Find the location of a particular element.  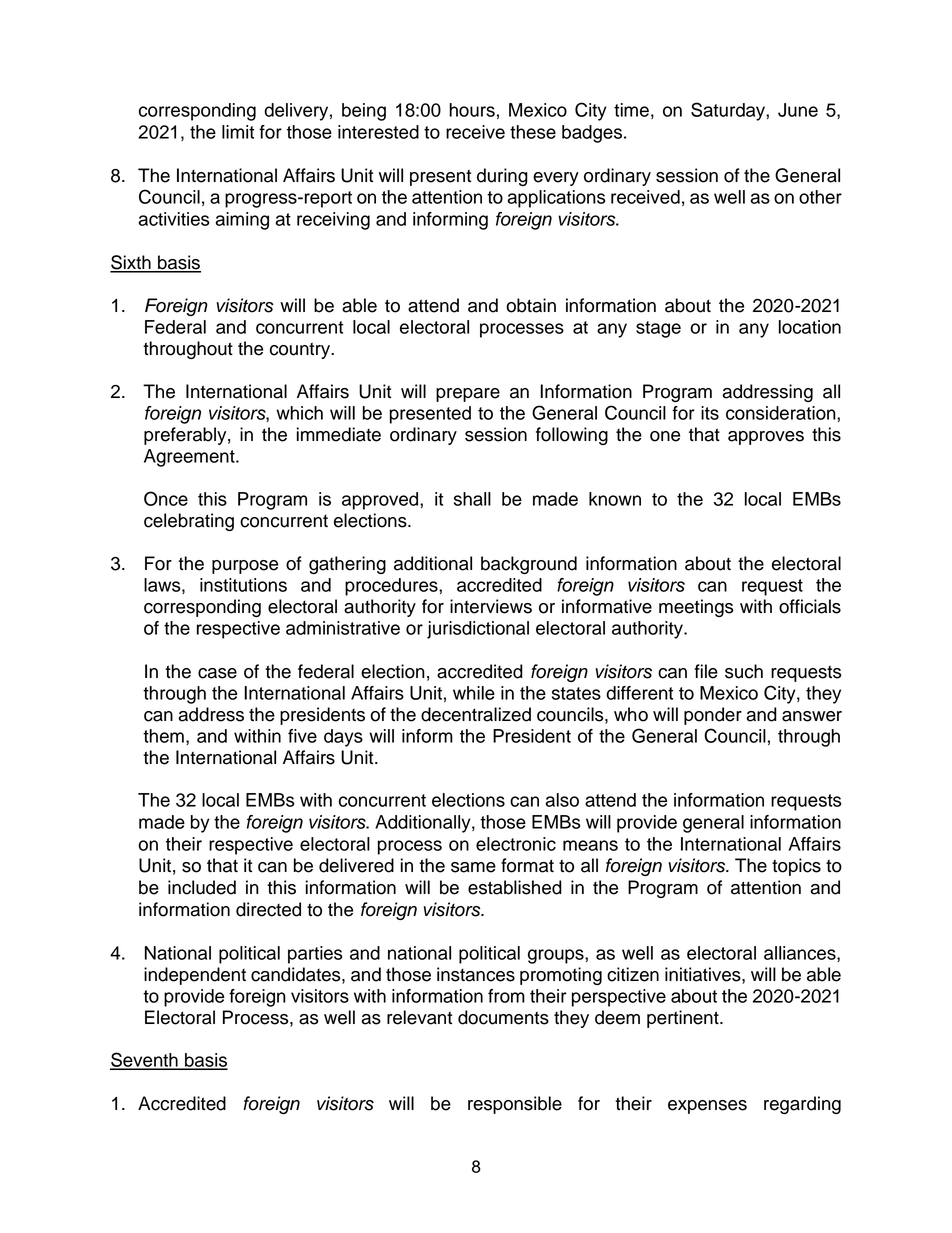

June is located at coordinates (798, 110).
